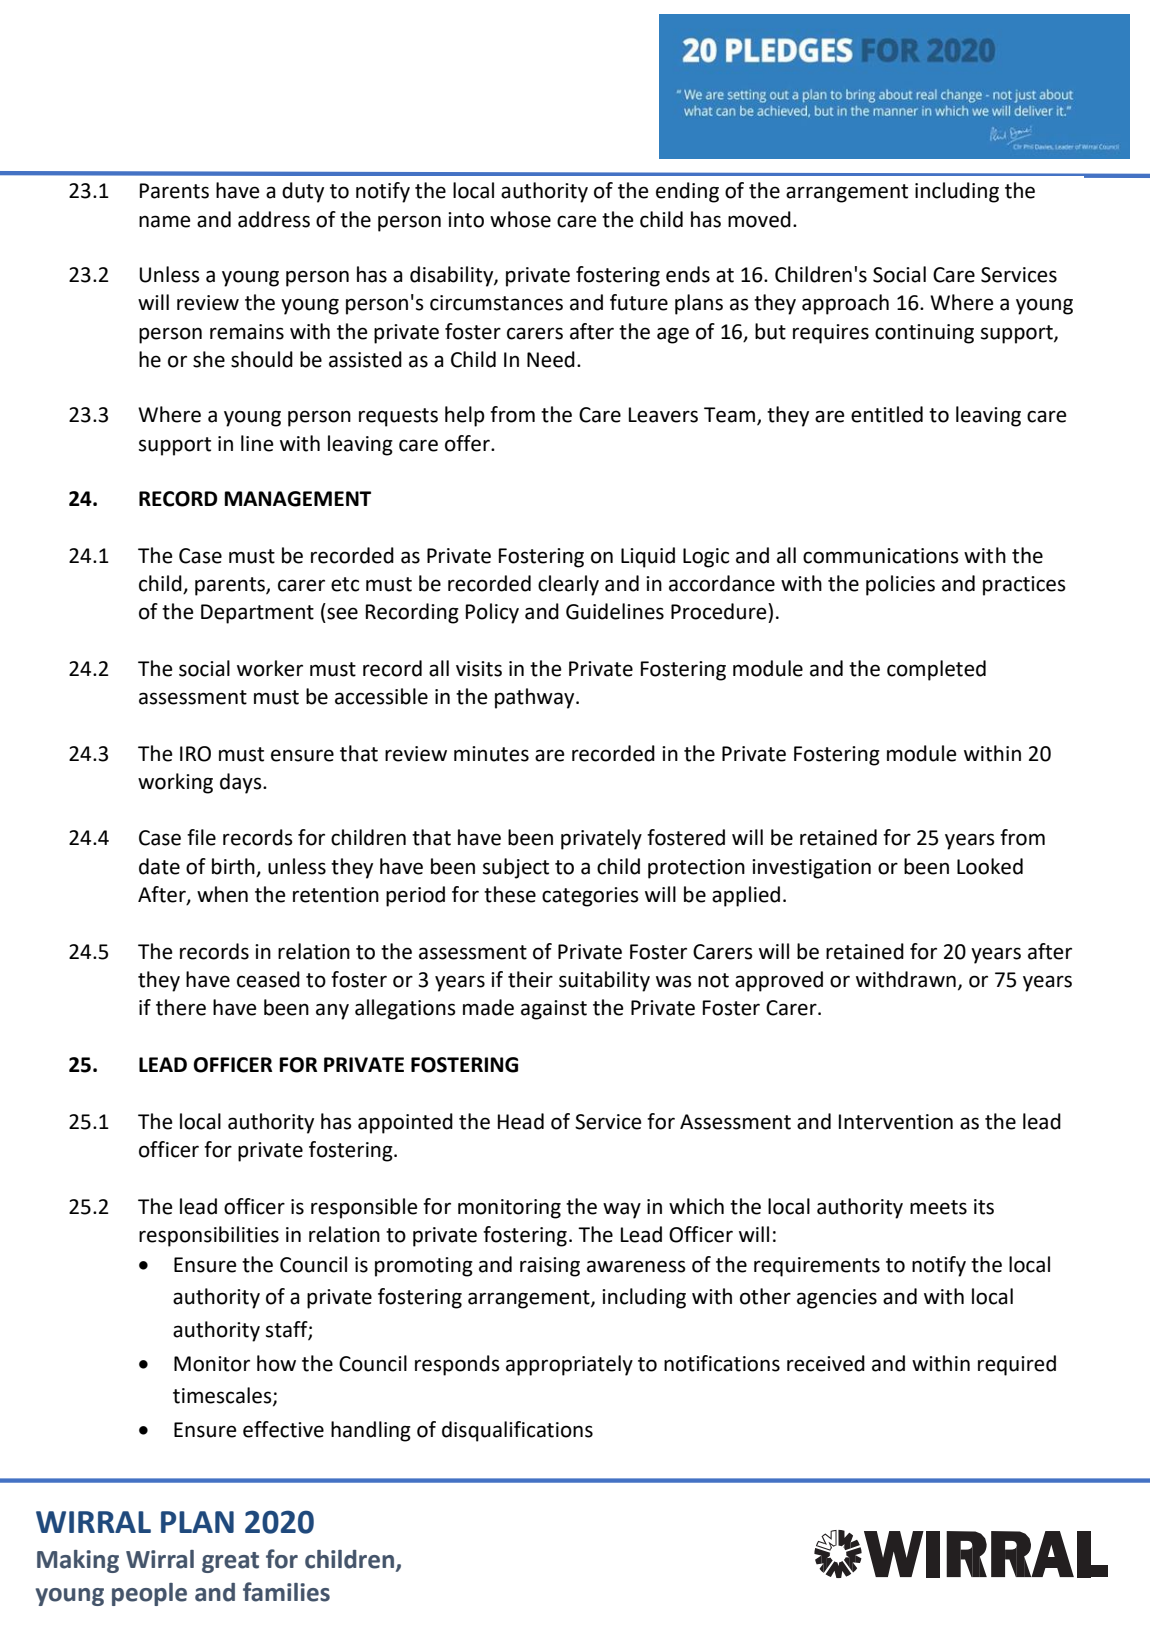 This image has width=1150, height=1627. I want to click on meets, so click(938, 1207).
